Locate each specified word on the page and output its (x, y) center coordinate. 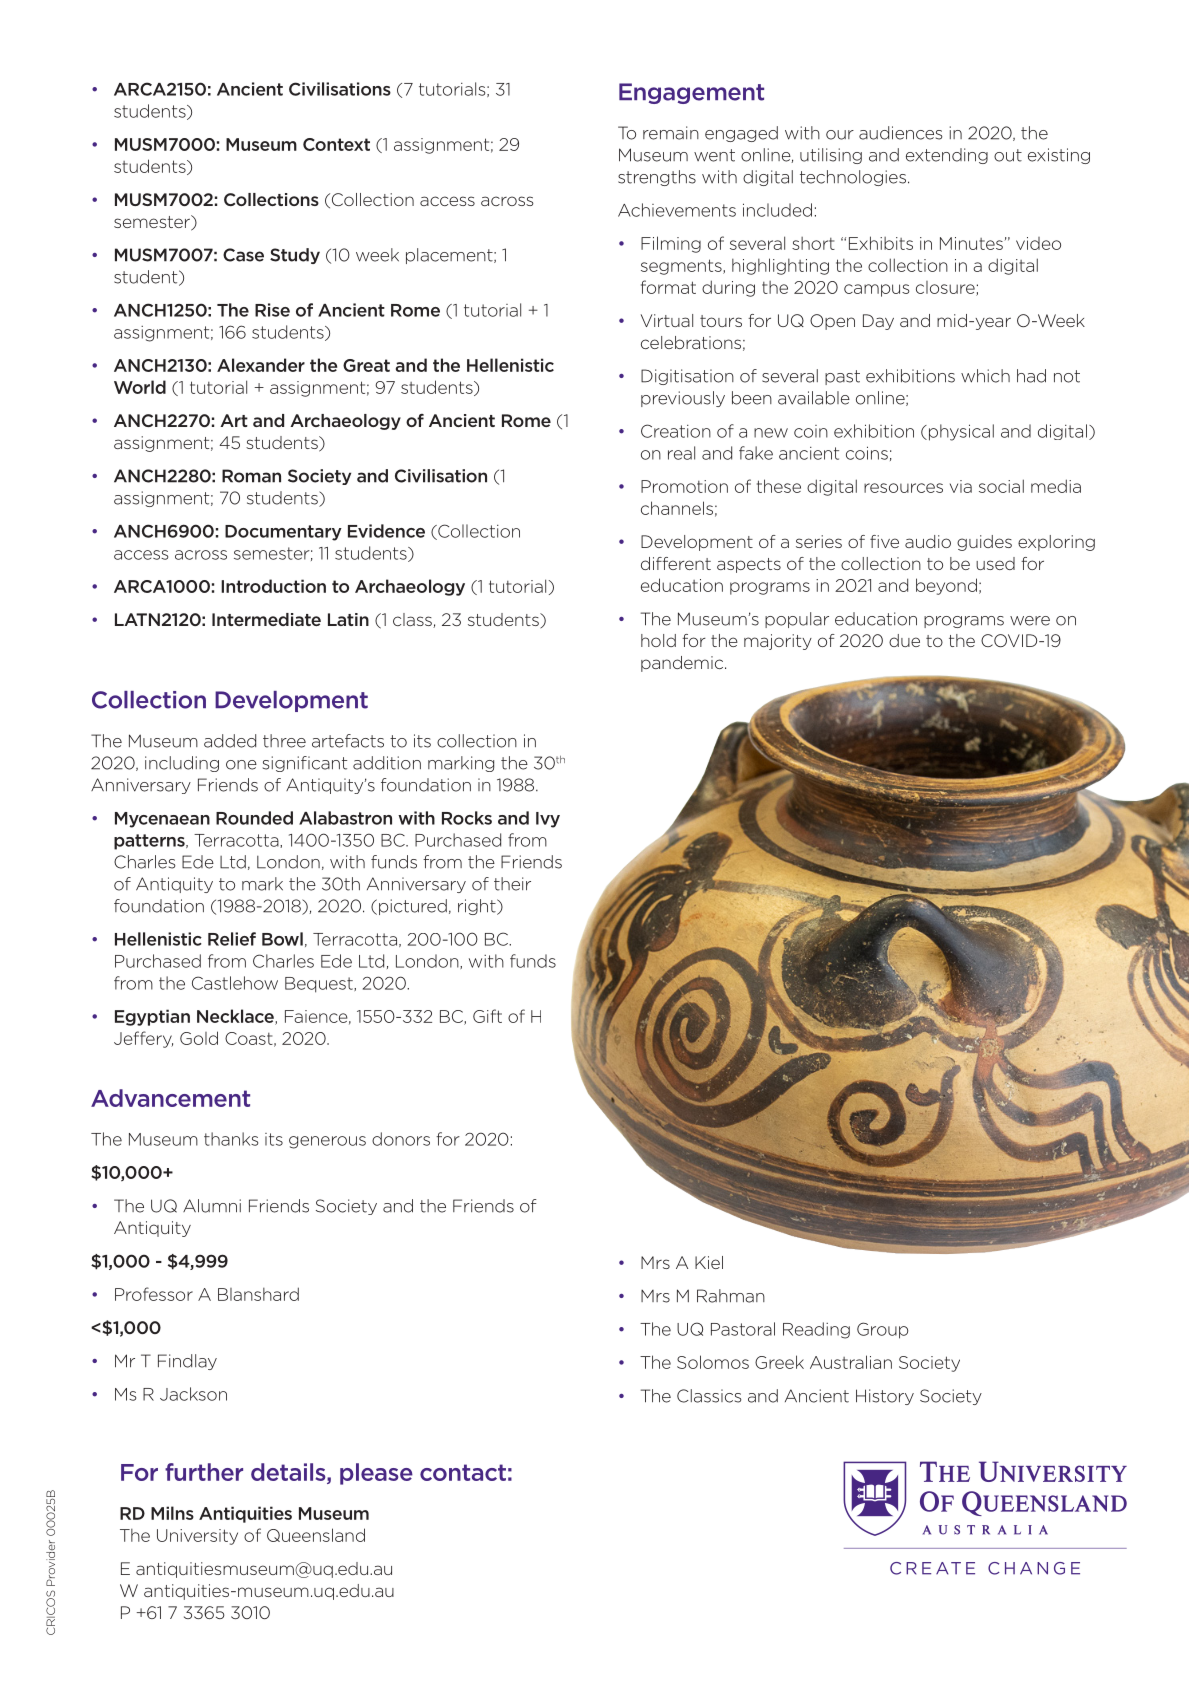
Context (336, 144)
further (204, 1472)
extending (947, 156)
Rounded (254, 818)
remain (671, 133)
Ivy (548, 820)
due (904, 640)
